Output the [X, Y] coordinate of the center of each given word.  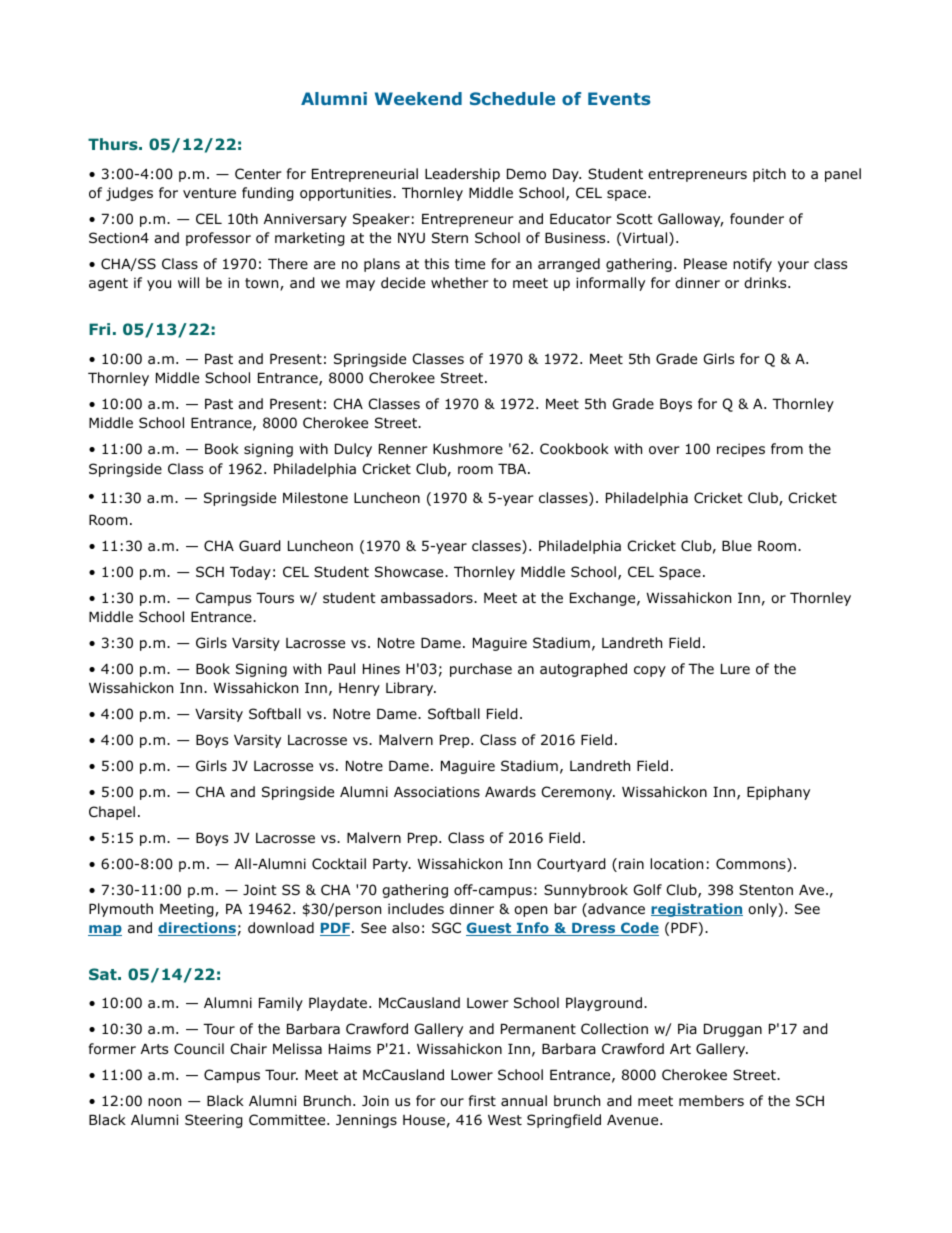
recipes [741, 450]
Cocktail [339, 864]
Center [258, 173]
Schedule [512, 98]
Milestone [315, 498]
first [482, 1100]
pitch [769, 175]
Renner [403, 449]
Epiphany [778, 793]
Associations [437, 792]
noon [164, 1102]
